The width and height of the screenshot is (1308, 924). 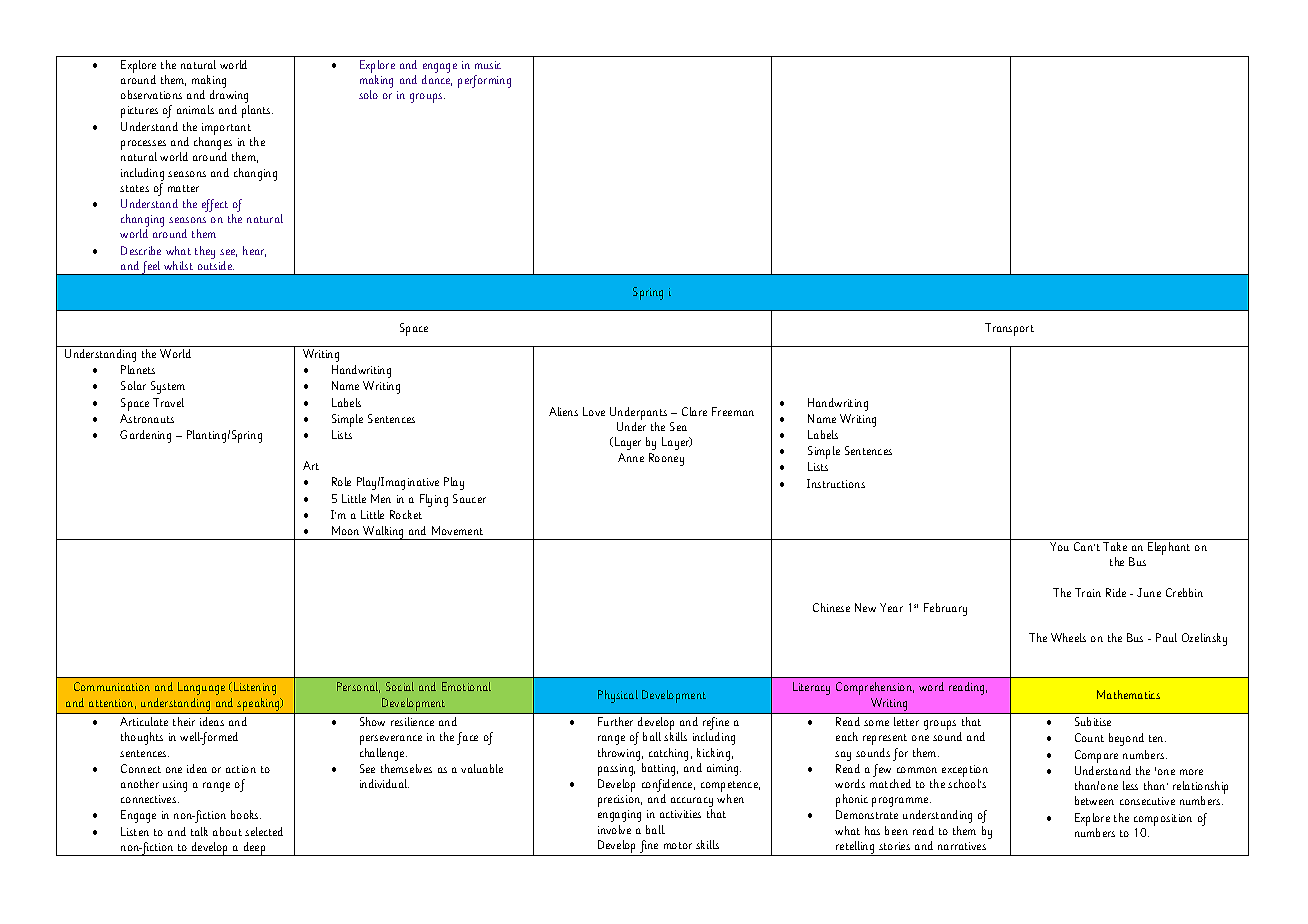 What do you see at coordinates (488, 65) in the screenshot?
I see `music` at bounding box center [488, 65].
